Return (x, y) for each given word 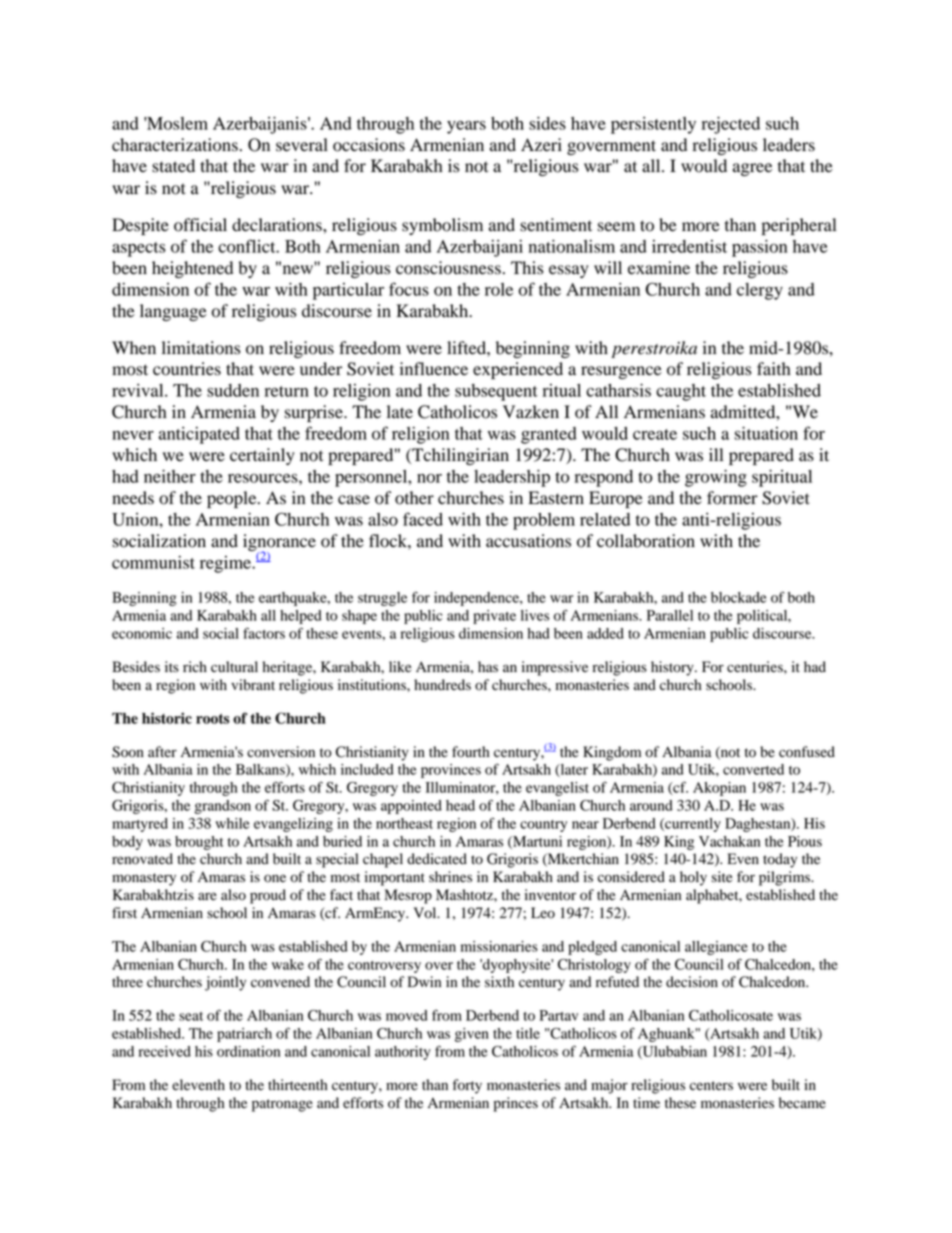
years (466, 127)
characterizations (175, 145)
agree (752, 169)
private (494, 617)
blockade (739, 597)
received (165, 1051)
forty (467, 1086)
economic (142, 633)
